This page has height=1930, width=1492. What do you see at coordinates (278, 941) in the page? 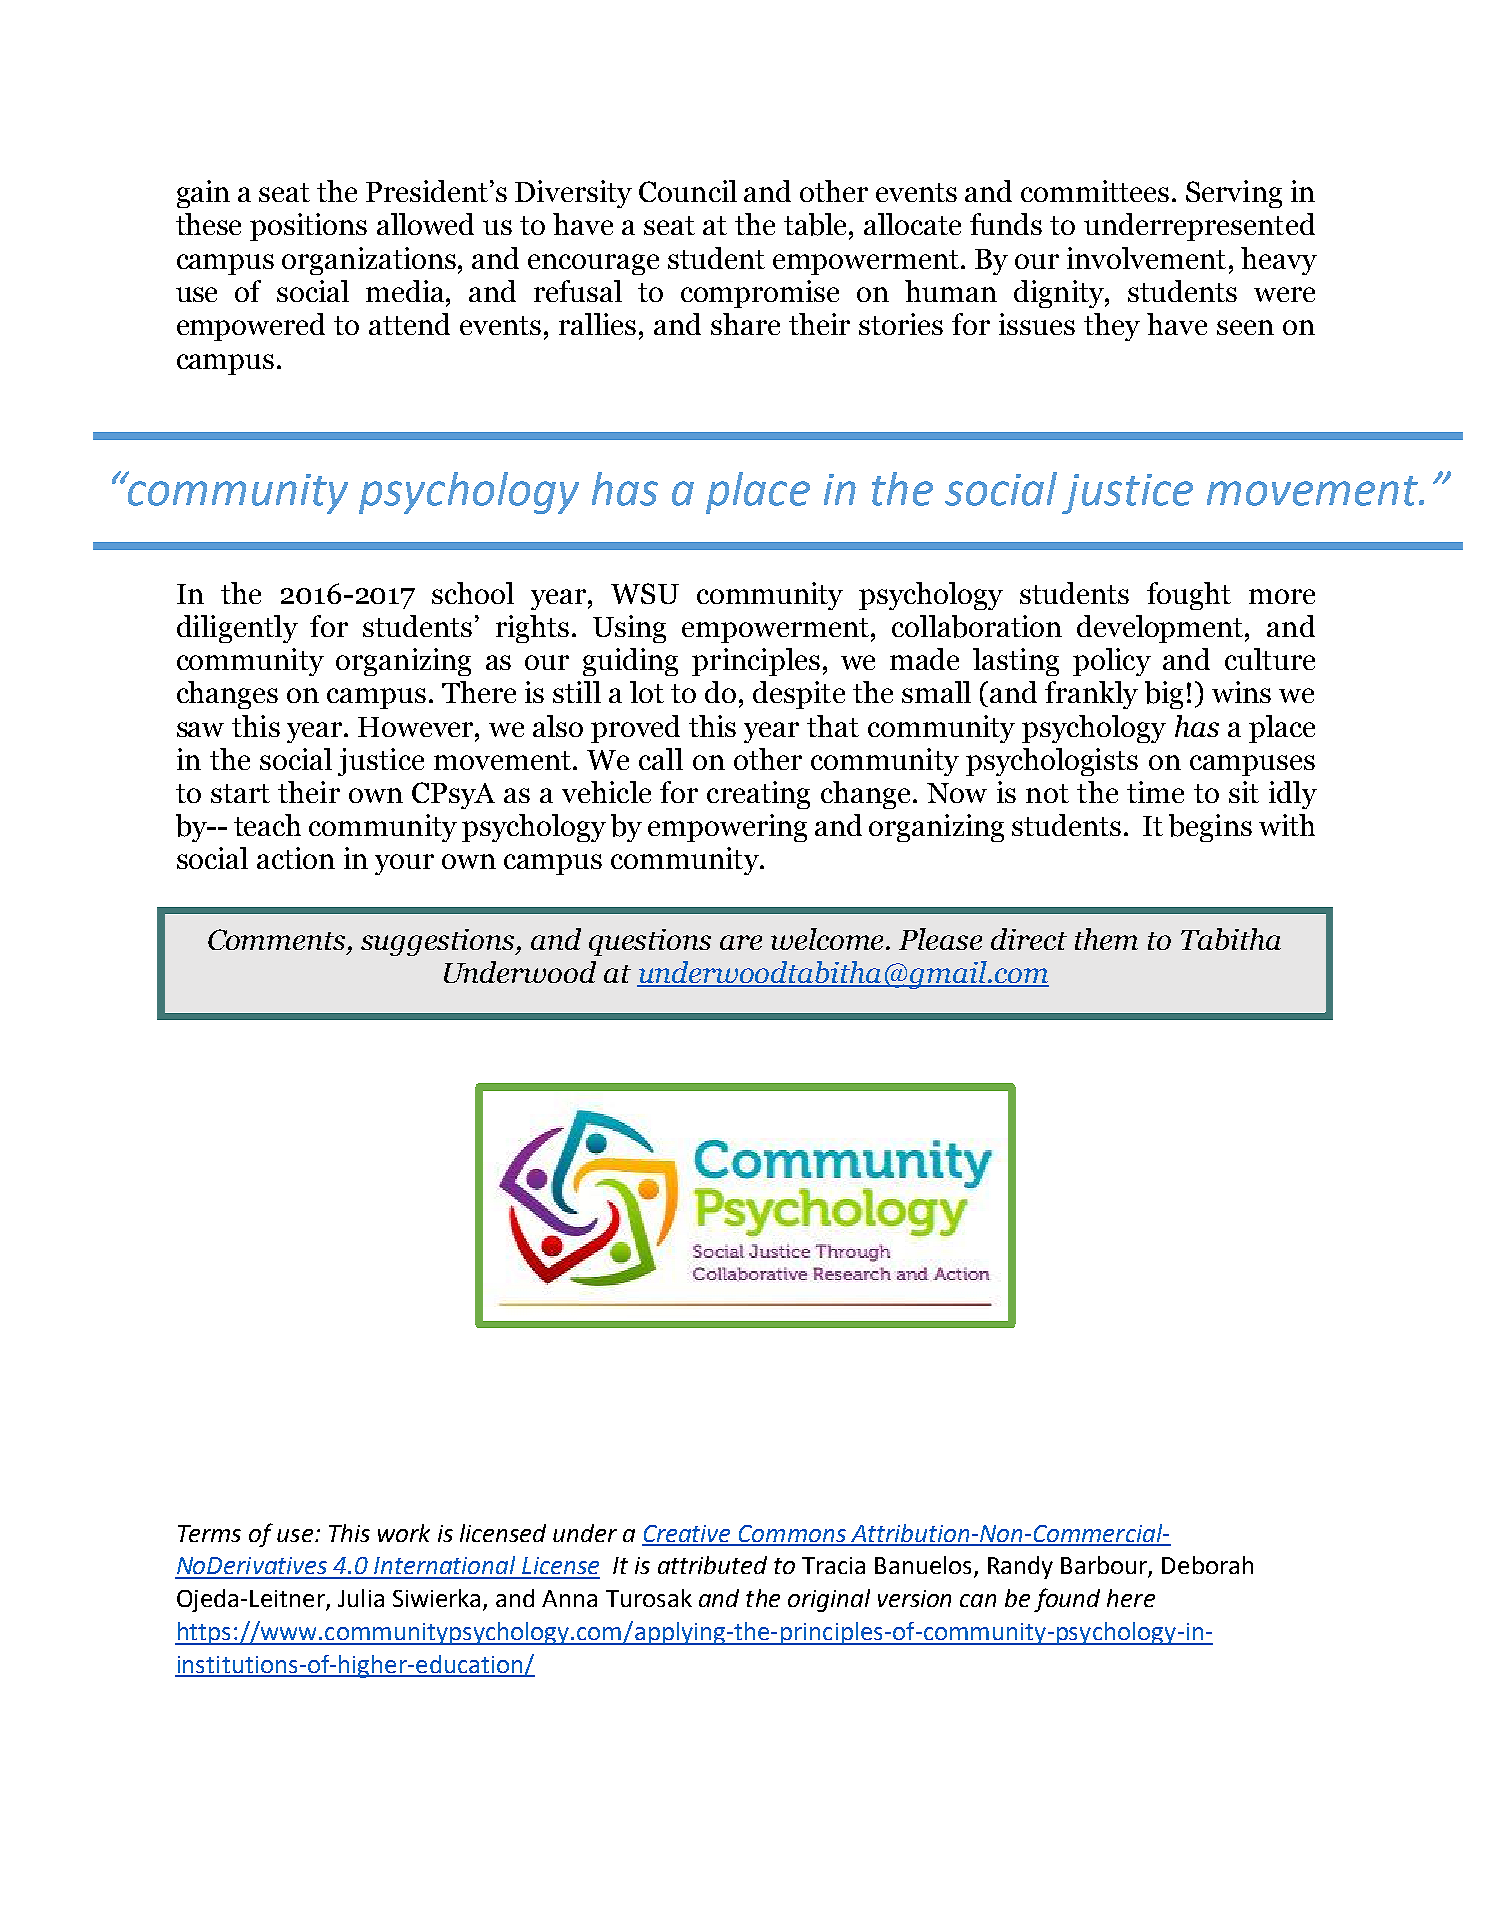
I see `Comments` at bounding box center [278, 941].
